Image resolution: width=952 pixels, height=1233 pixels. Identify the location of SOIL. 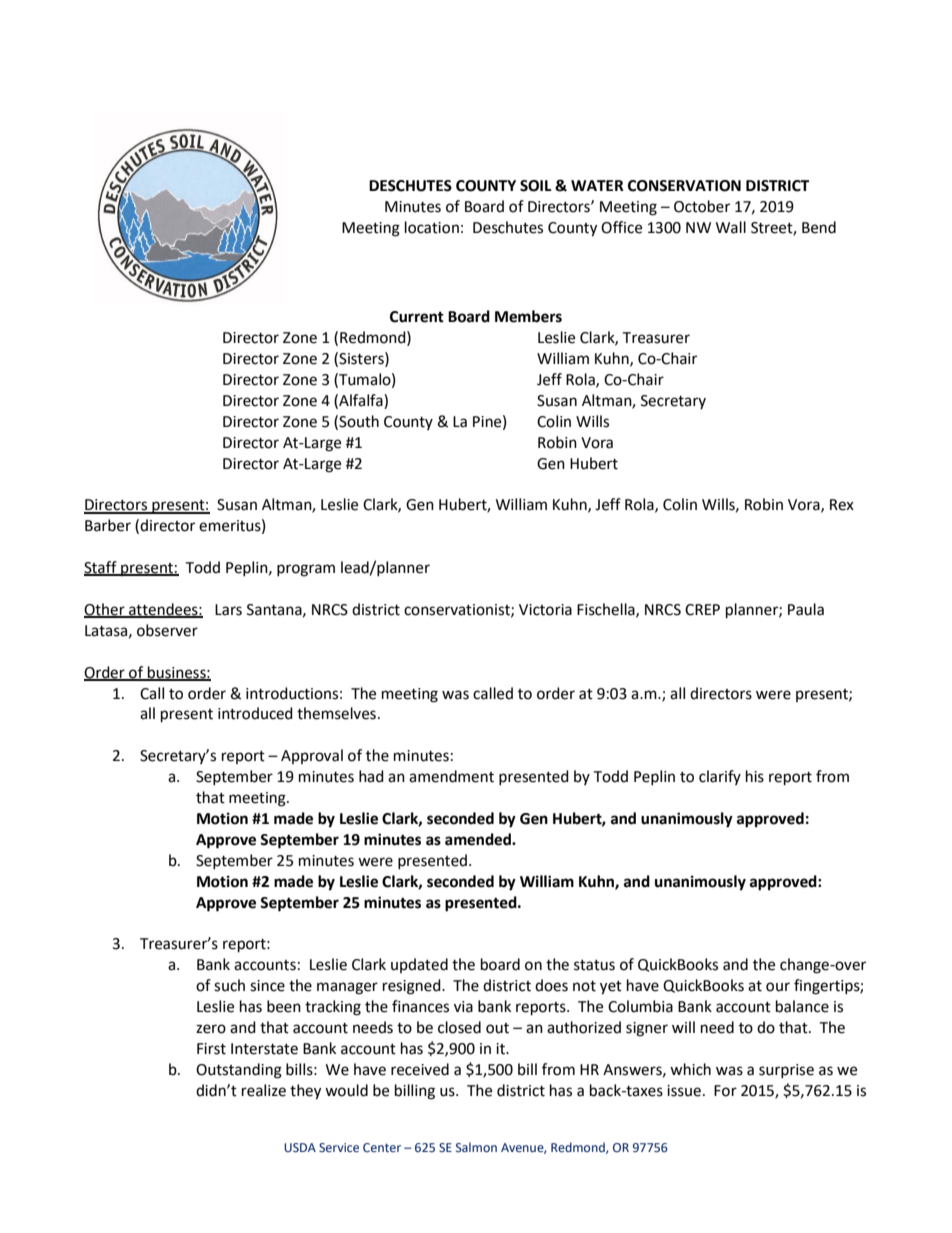
(536, 186).
